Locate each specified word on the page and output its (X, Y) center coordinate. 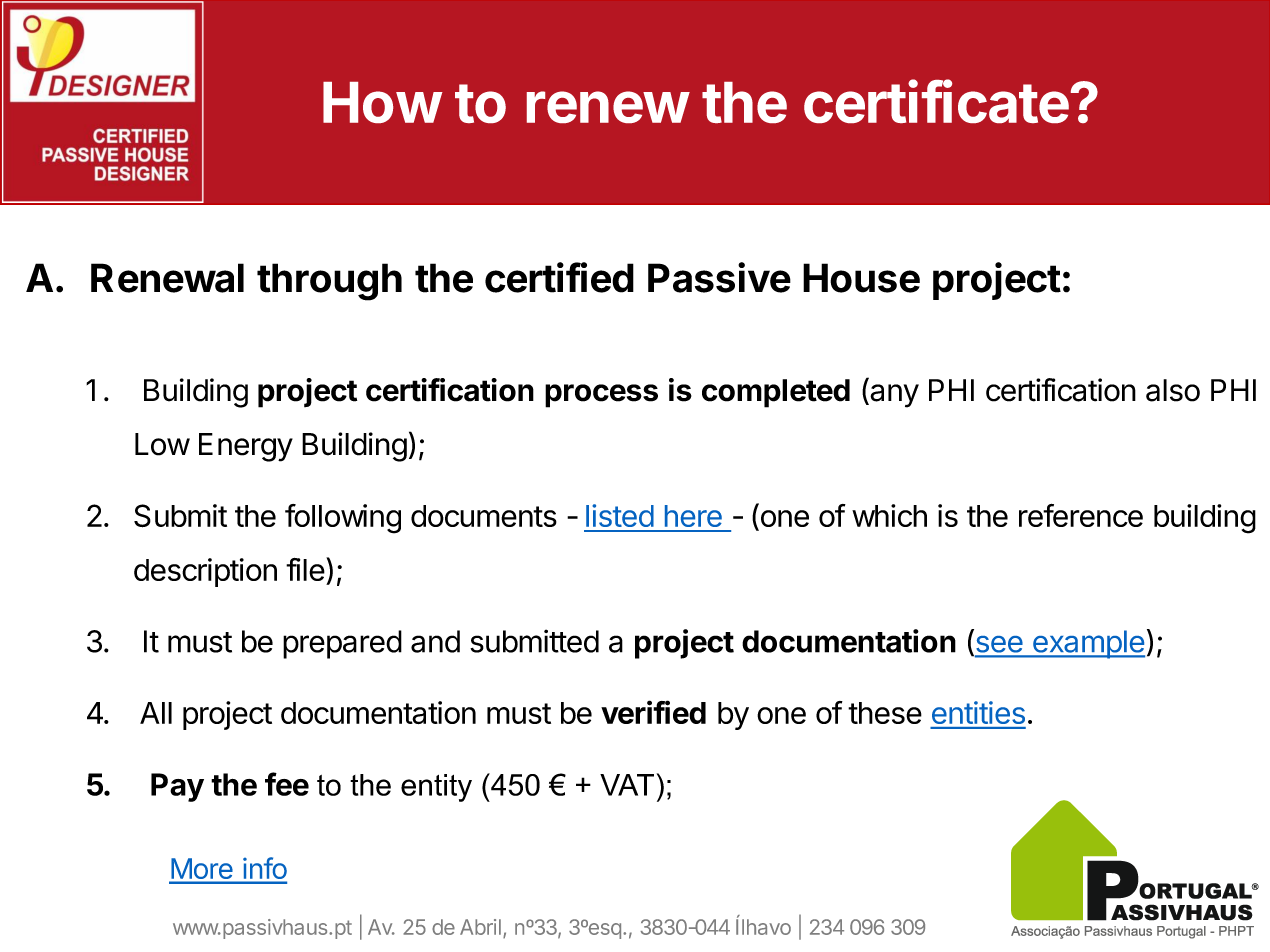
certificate (936, 101)
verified (653, 712)
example (1088, 644)
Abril (480, 927)
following (343, 519)
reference (1081, 515)
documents (484, 516)
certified (559, 277)
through (329, 282)
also (1173, 390)
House (861, 278)
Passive (719, 277)
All (156, 713)
